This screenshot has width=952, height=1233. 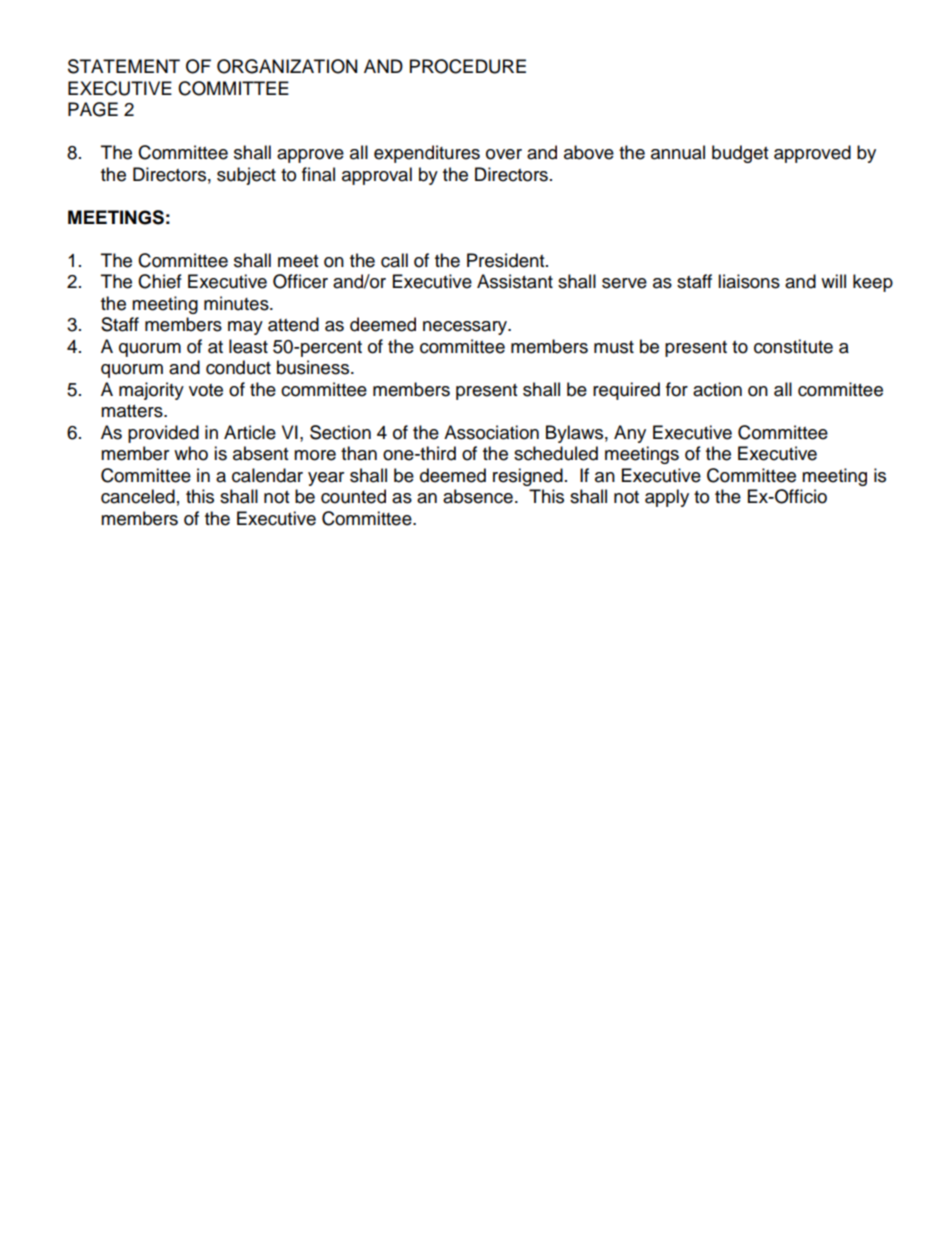 What do you see at coordinates (246, 176) in the screenshot?
I see `subject` at bounding box center [246, 176].
